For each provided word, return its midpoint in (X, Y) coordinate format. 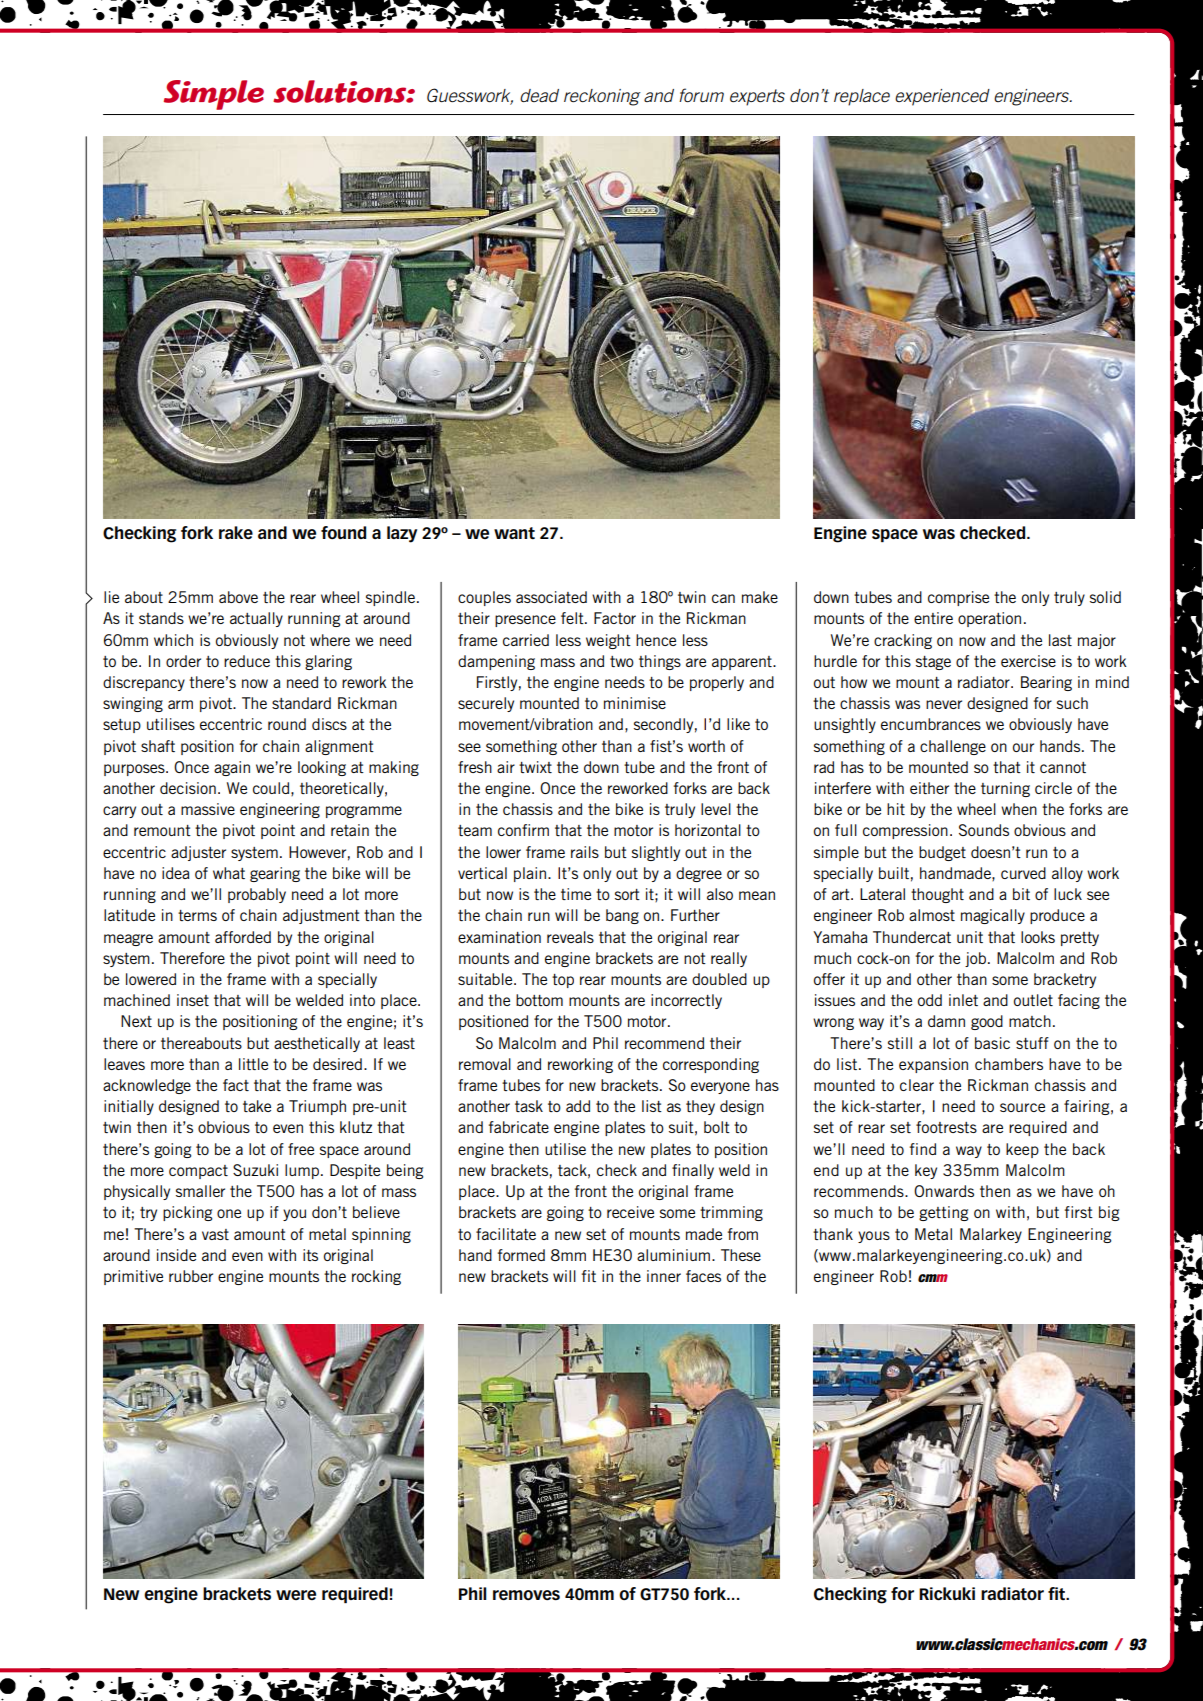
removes (526, 1595)
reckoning (602, 97)
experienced (942, 97)
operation (989, 619)
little (253, 1064)
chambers (1009, 1064)
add (578, 1106)
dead (539, 95)
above (238, 597)
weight (608, 641)
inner (664, 1276)
